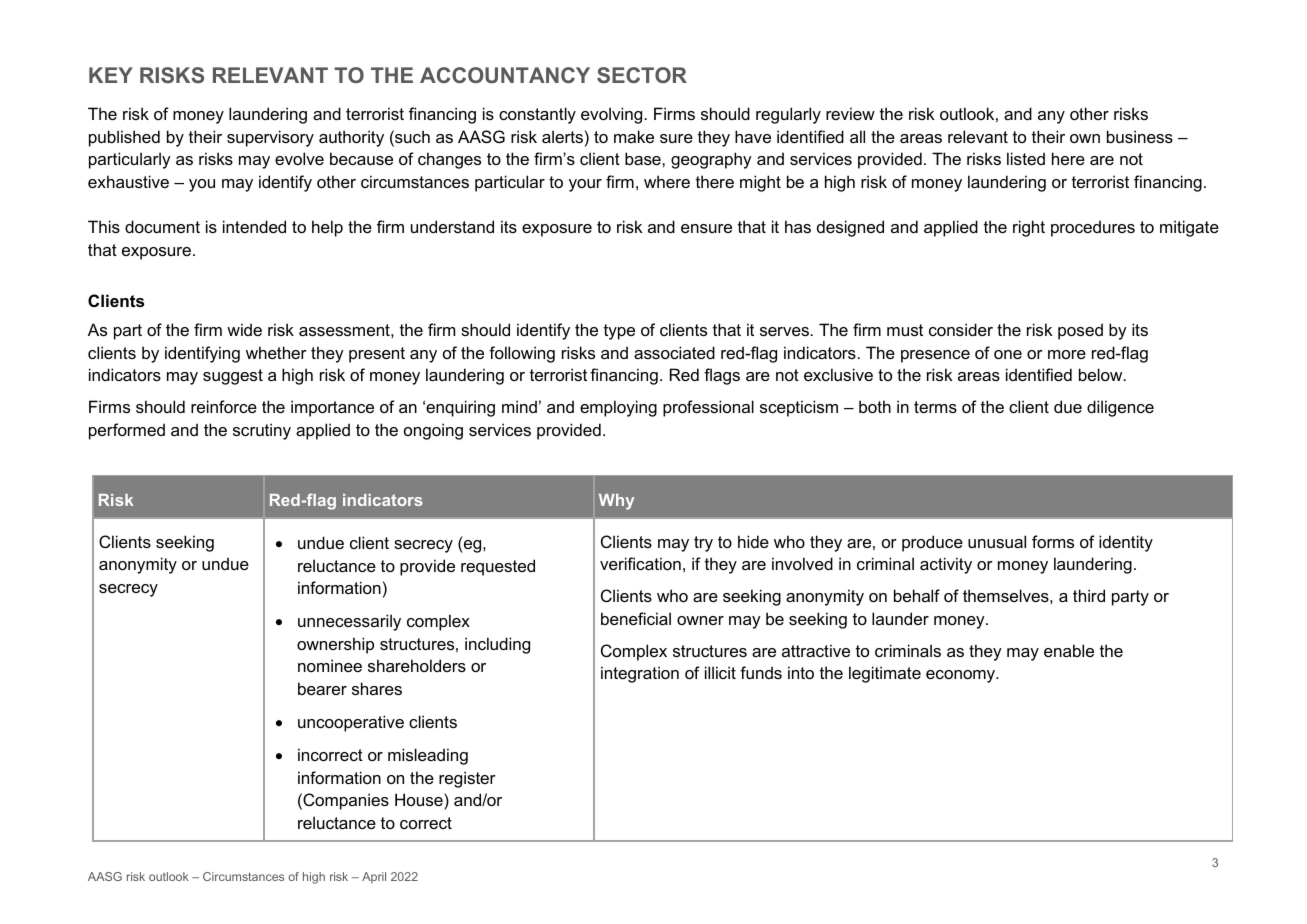 The image size is (1307, 924). I want to click on evolving, so click(611, 115).
